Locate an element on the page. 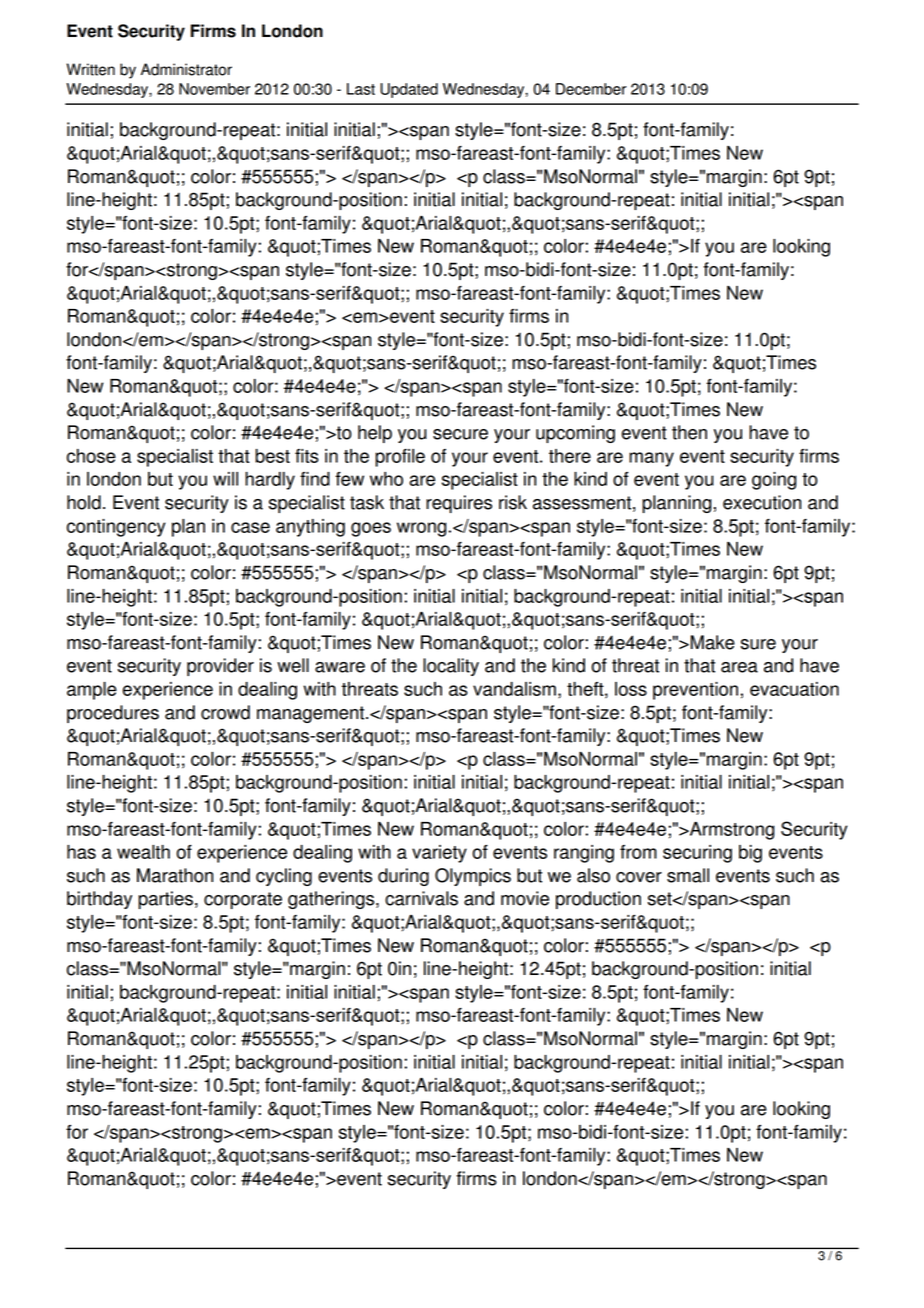 The image size is (924, 1308). Administrator is located at coordinates (186, 69).
